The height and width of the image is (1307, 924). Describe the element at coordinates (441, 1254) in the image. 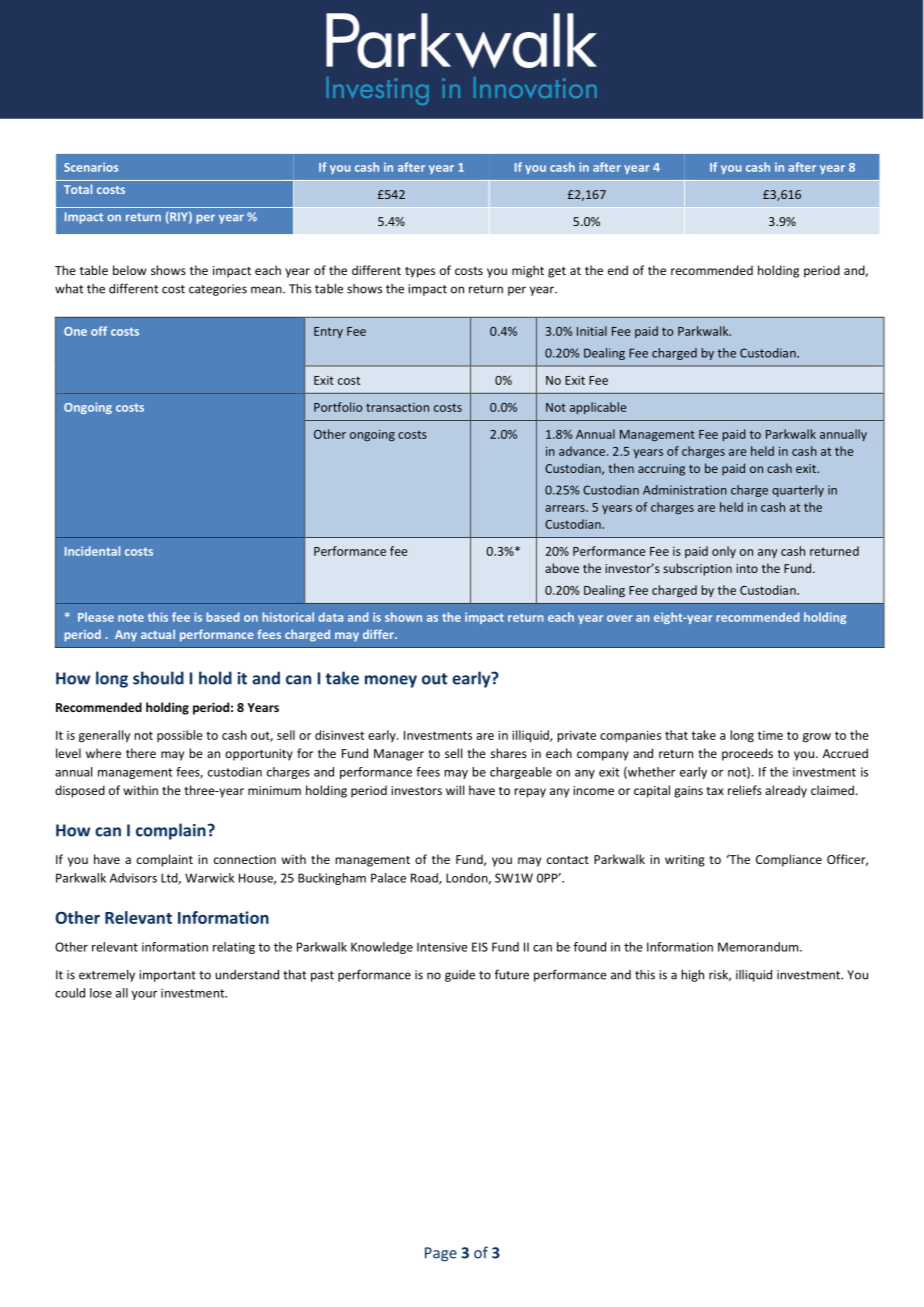

I see `Page` at that location.
